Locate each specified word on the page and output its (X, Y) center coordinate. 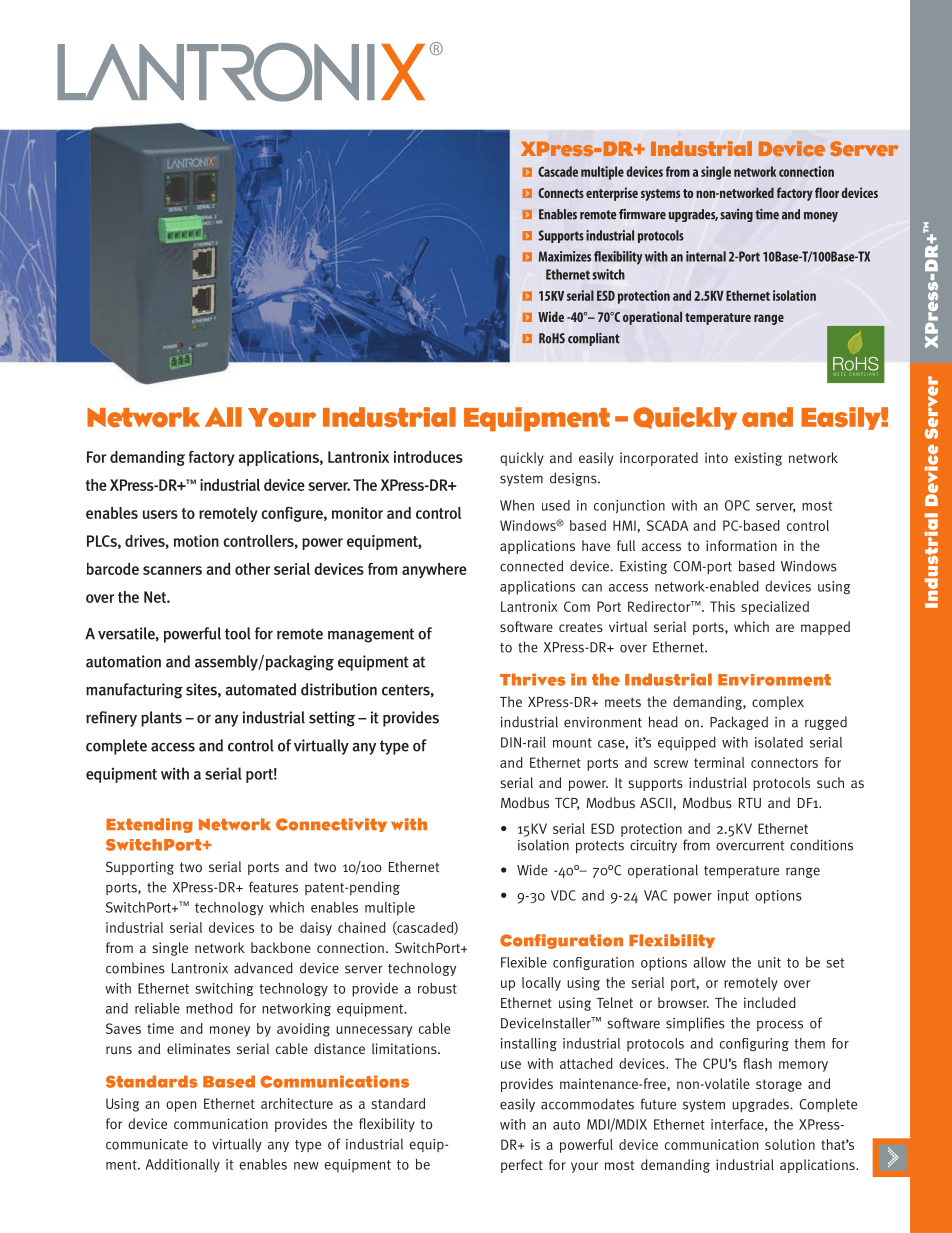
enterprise (612, 194)
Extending (149, 825)
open (181, 1106)
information (741, 545)
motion (196, 541)
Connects (561, 193)
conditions (821, 845)
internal (706, 256)
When (517, 505)
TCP (567, 804)
